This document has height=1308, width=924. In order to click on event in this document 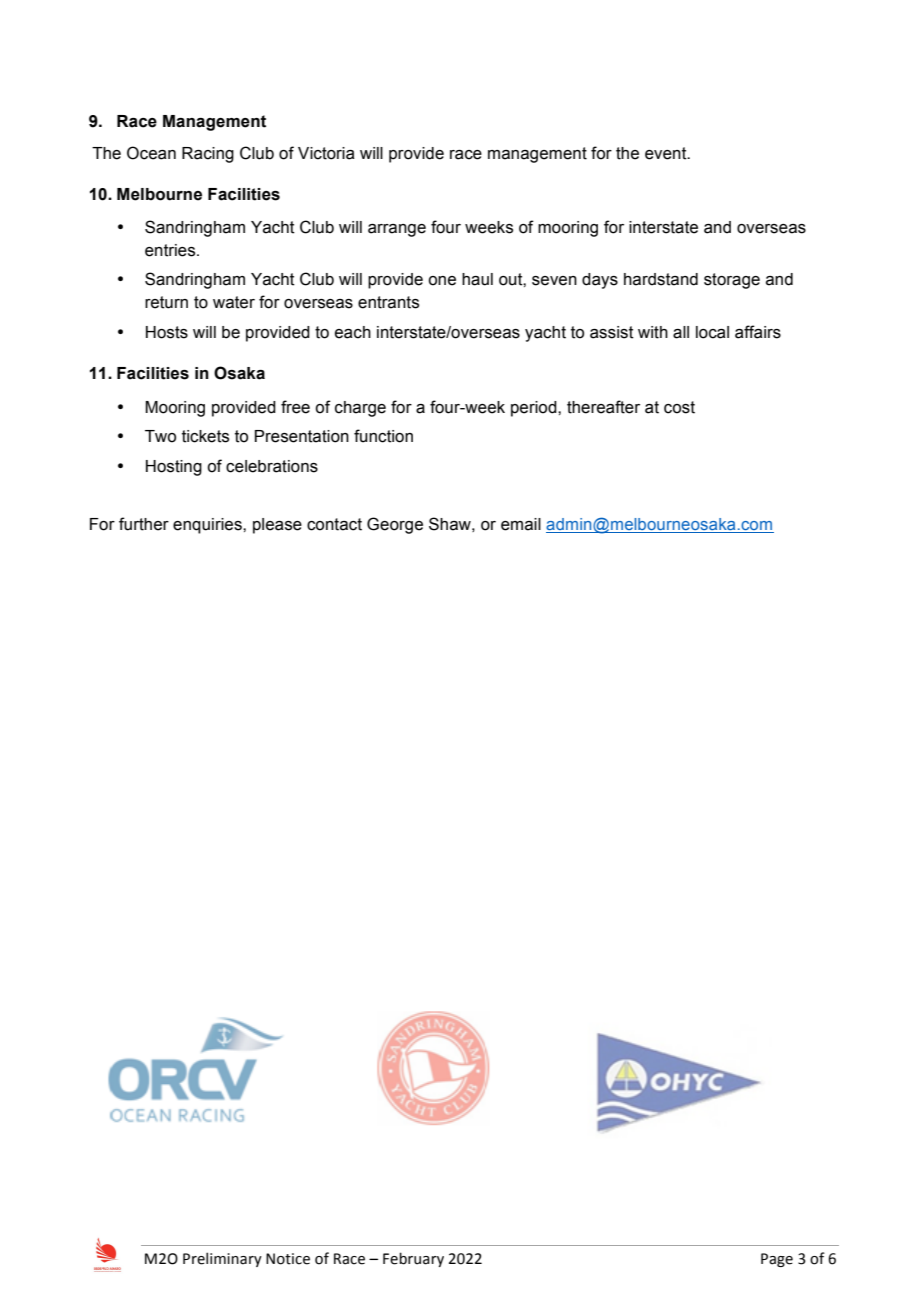, I will do `click(667, 153)`.
